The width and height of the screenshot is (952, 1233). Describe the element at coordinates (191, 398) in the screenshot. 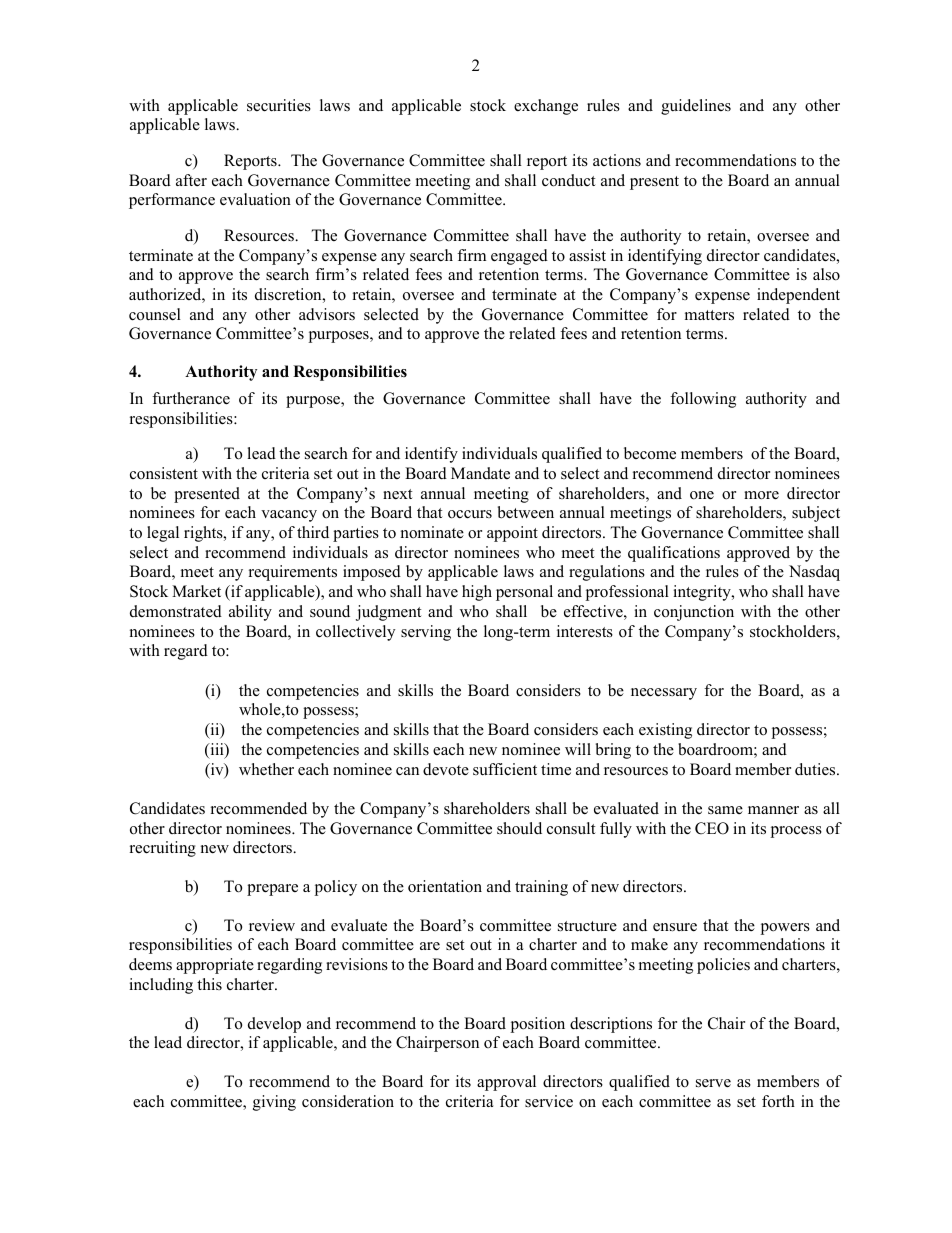

I see `furtherance` at that location.
